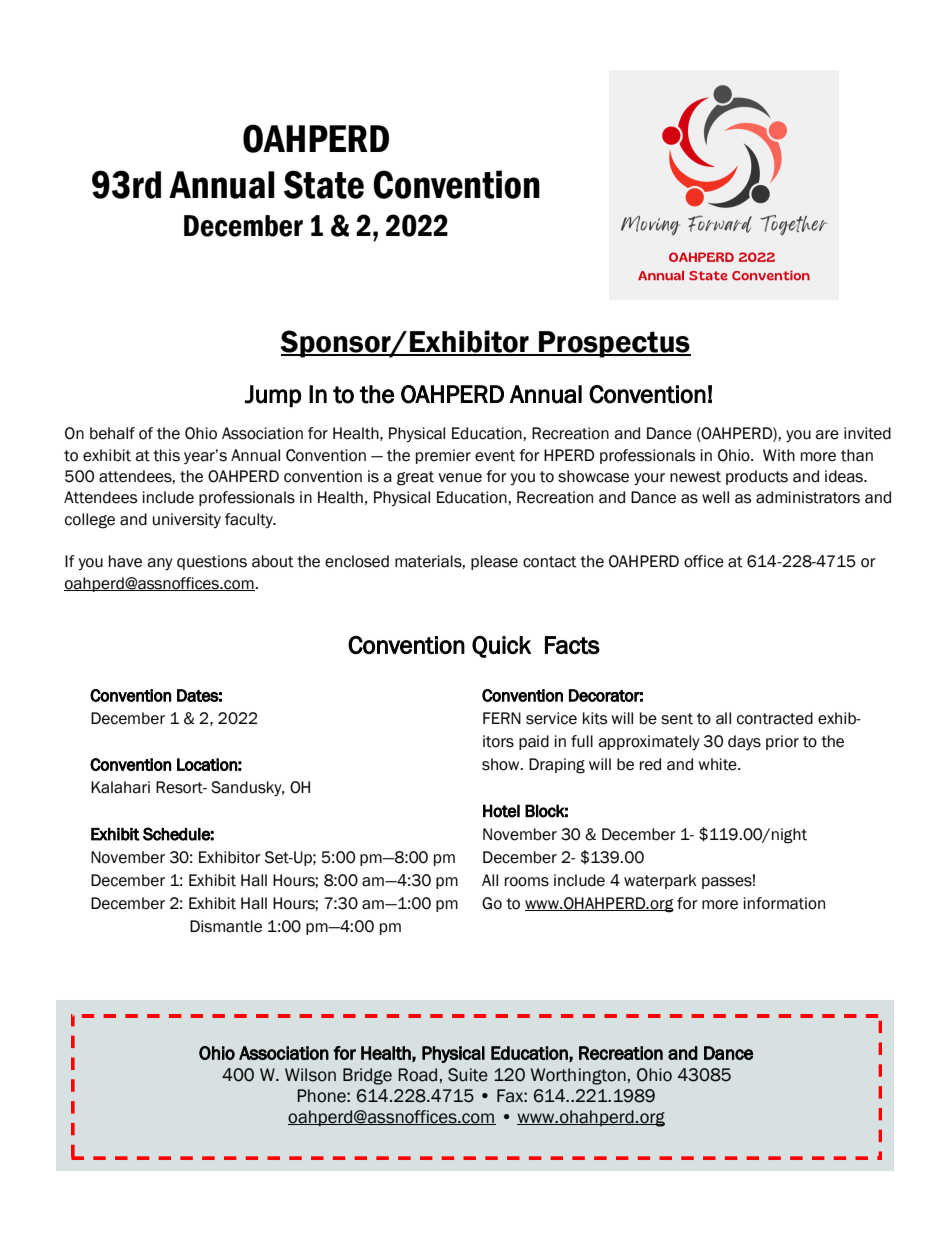 The height and width of the screenshot is (1233, 952). What do you see at coordinates (827, 435) in the screenshot?
I see `are` at bounding box center [827, 435].
